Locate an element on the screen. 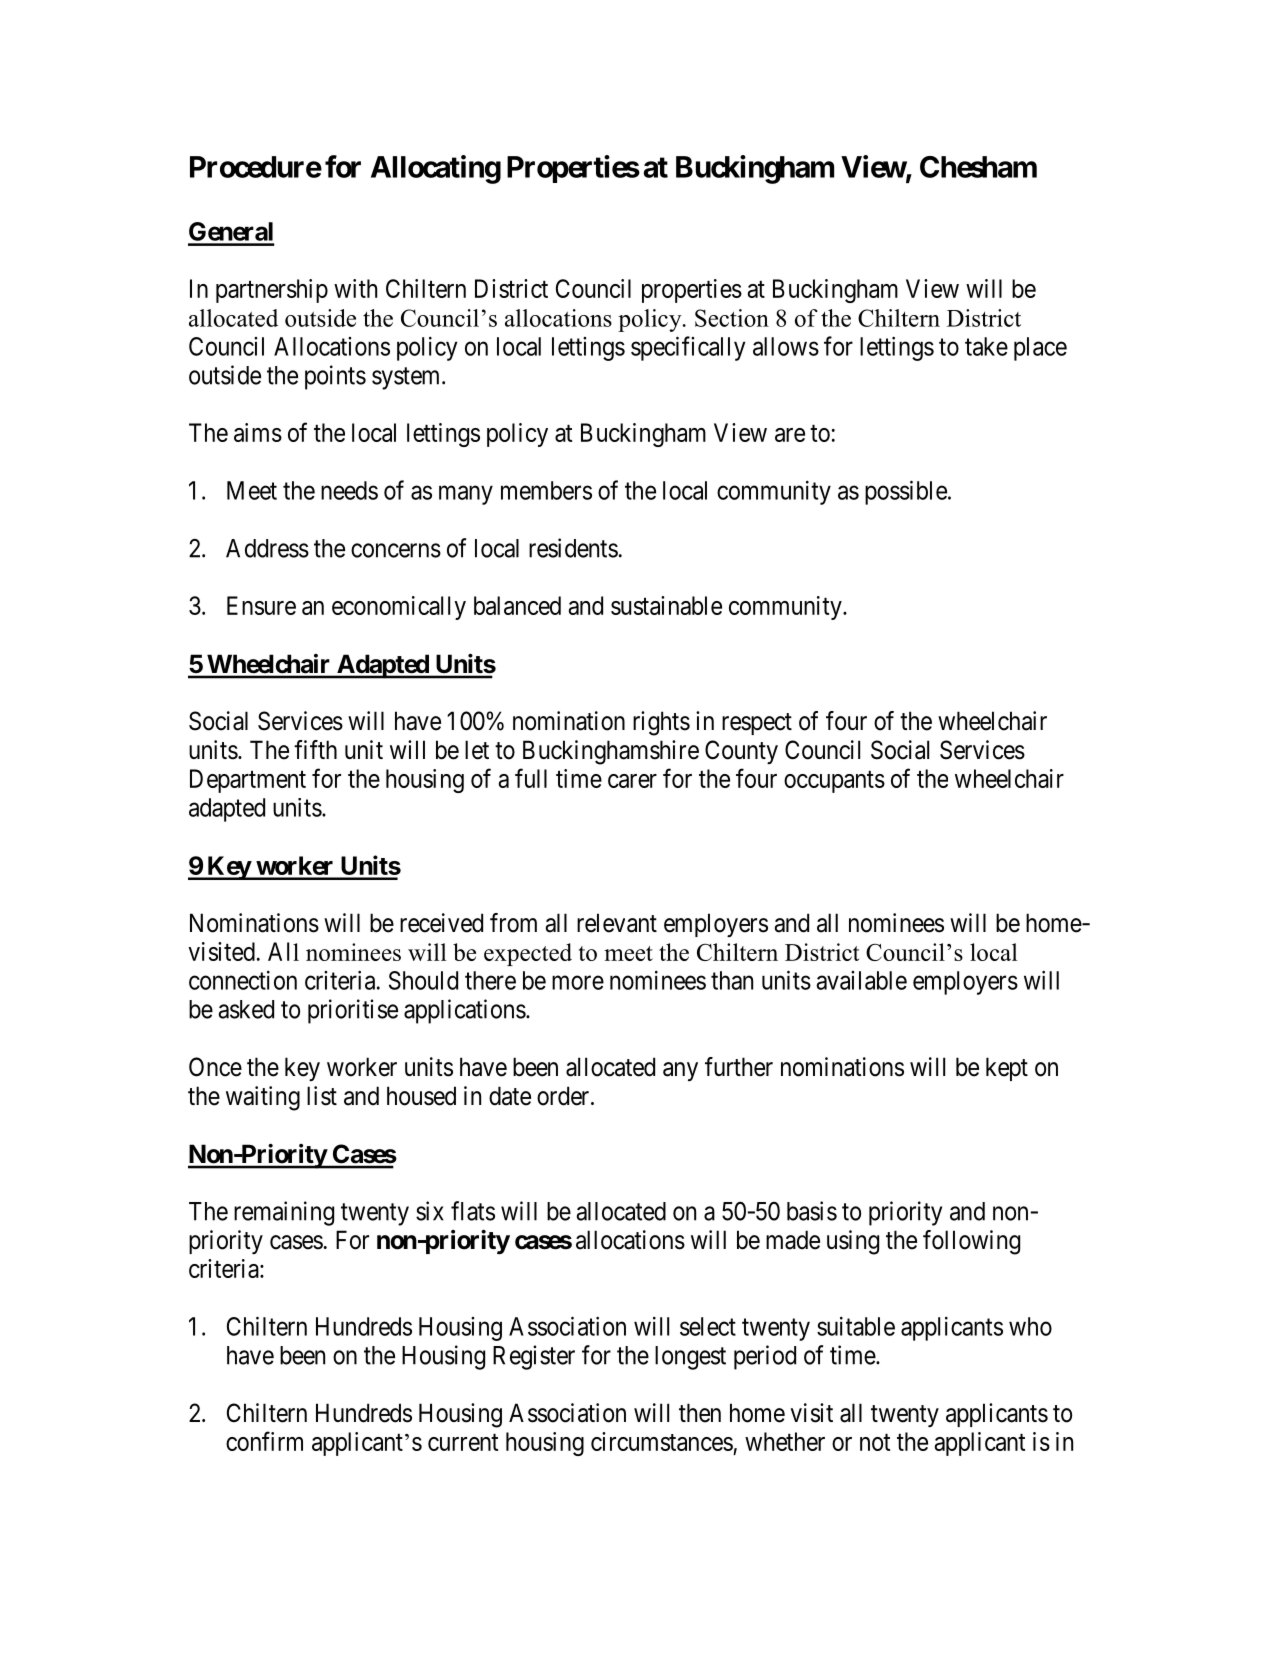  with is located at coordinates (355, 288).
